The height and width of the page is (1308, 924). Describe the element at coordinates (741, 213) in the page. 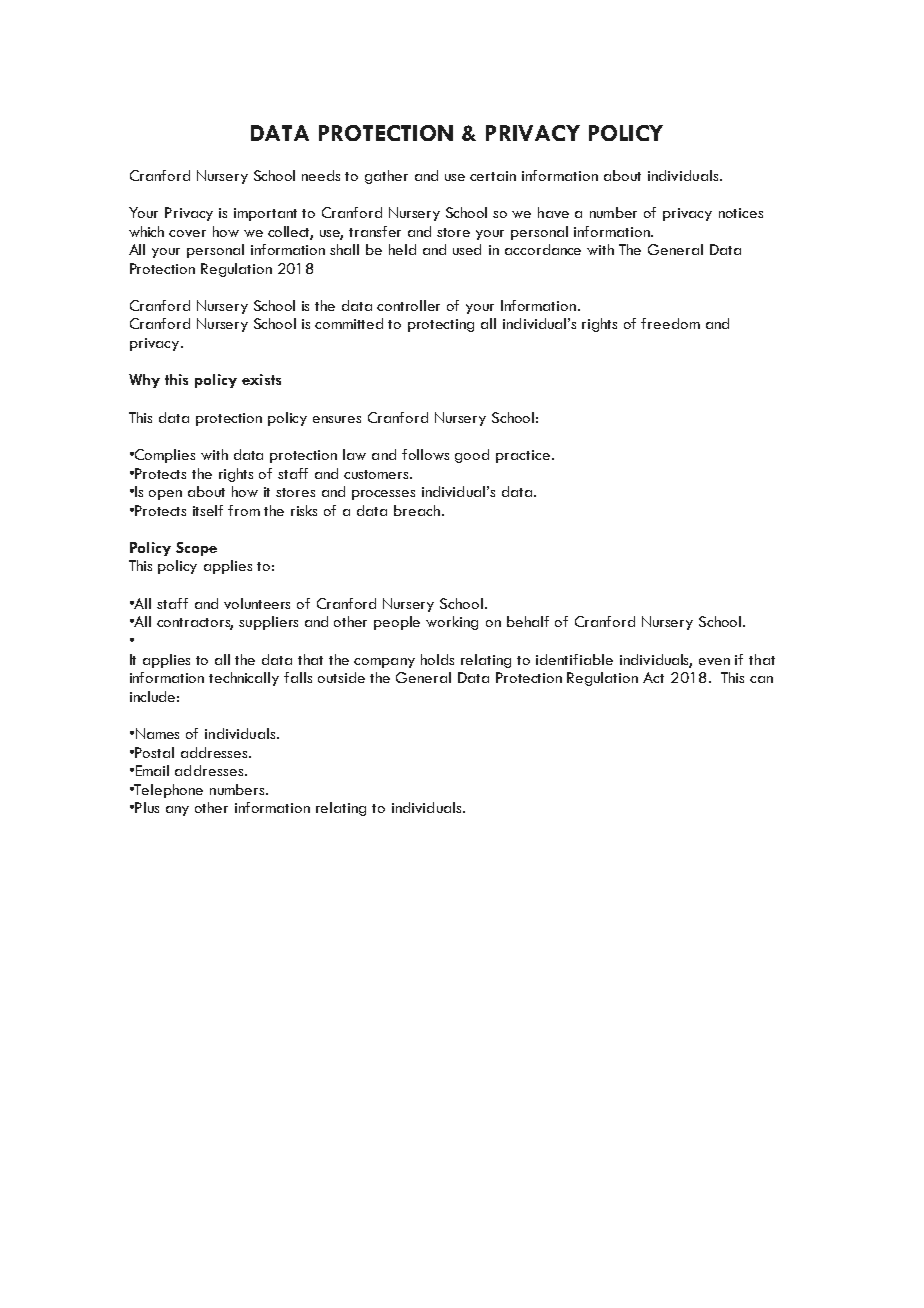

I see `notices` at that location.
